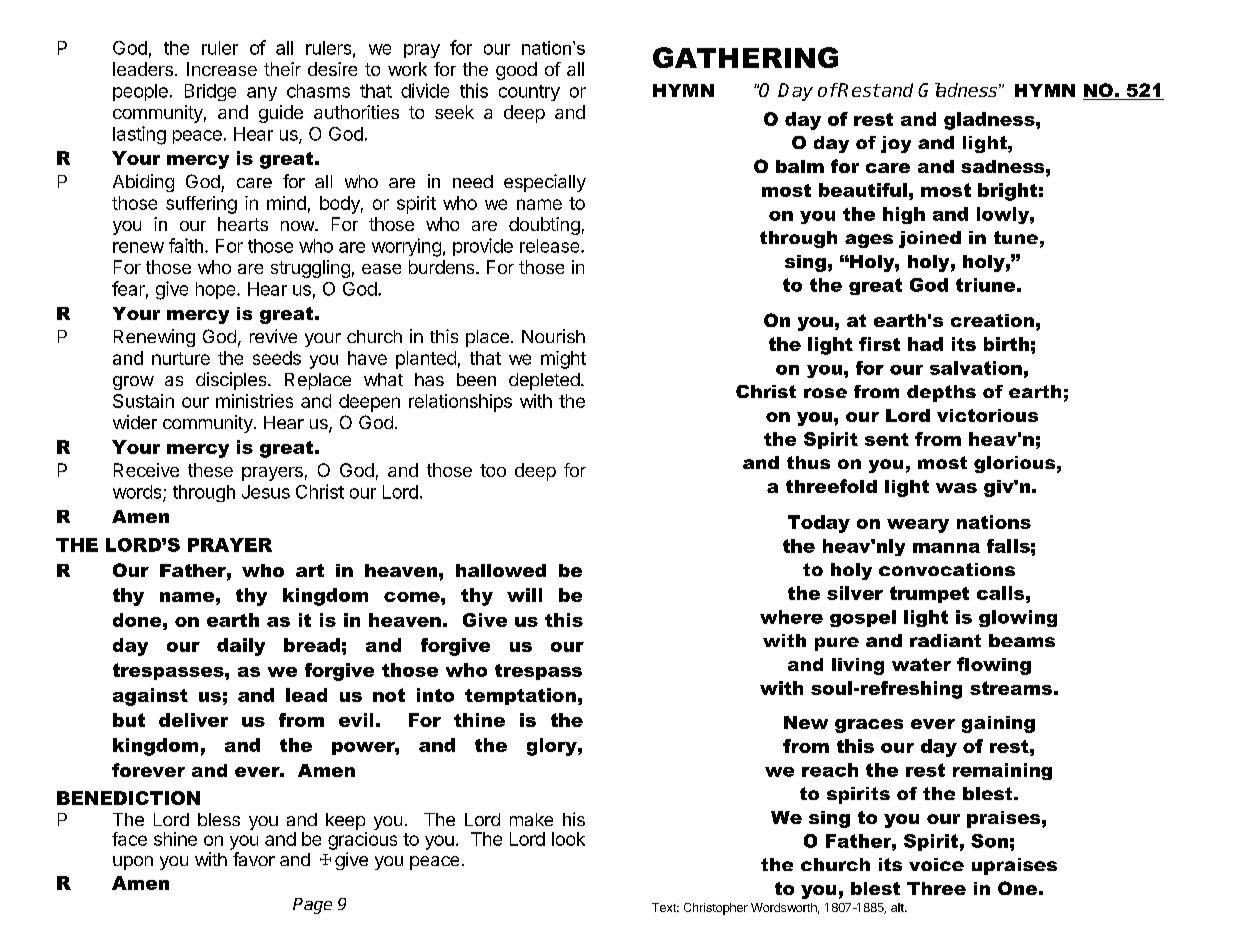 The image size is (1233, 952). Describe the element at coordinates (266, 492) in the screenshot. I see `Jesus` at that location.
